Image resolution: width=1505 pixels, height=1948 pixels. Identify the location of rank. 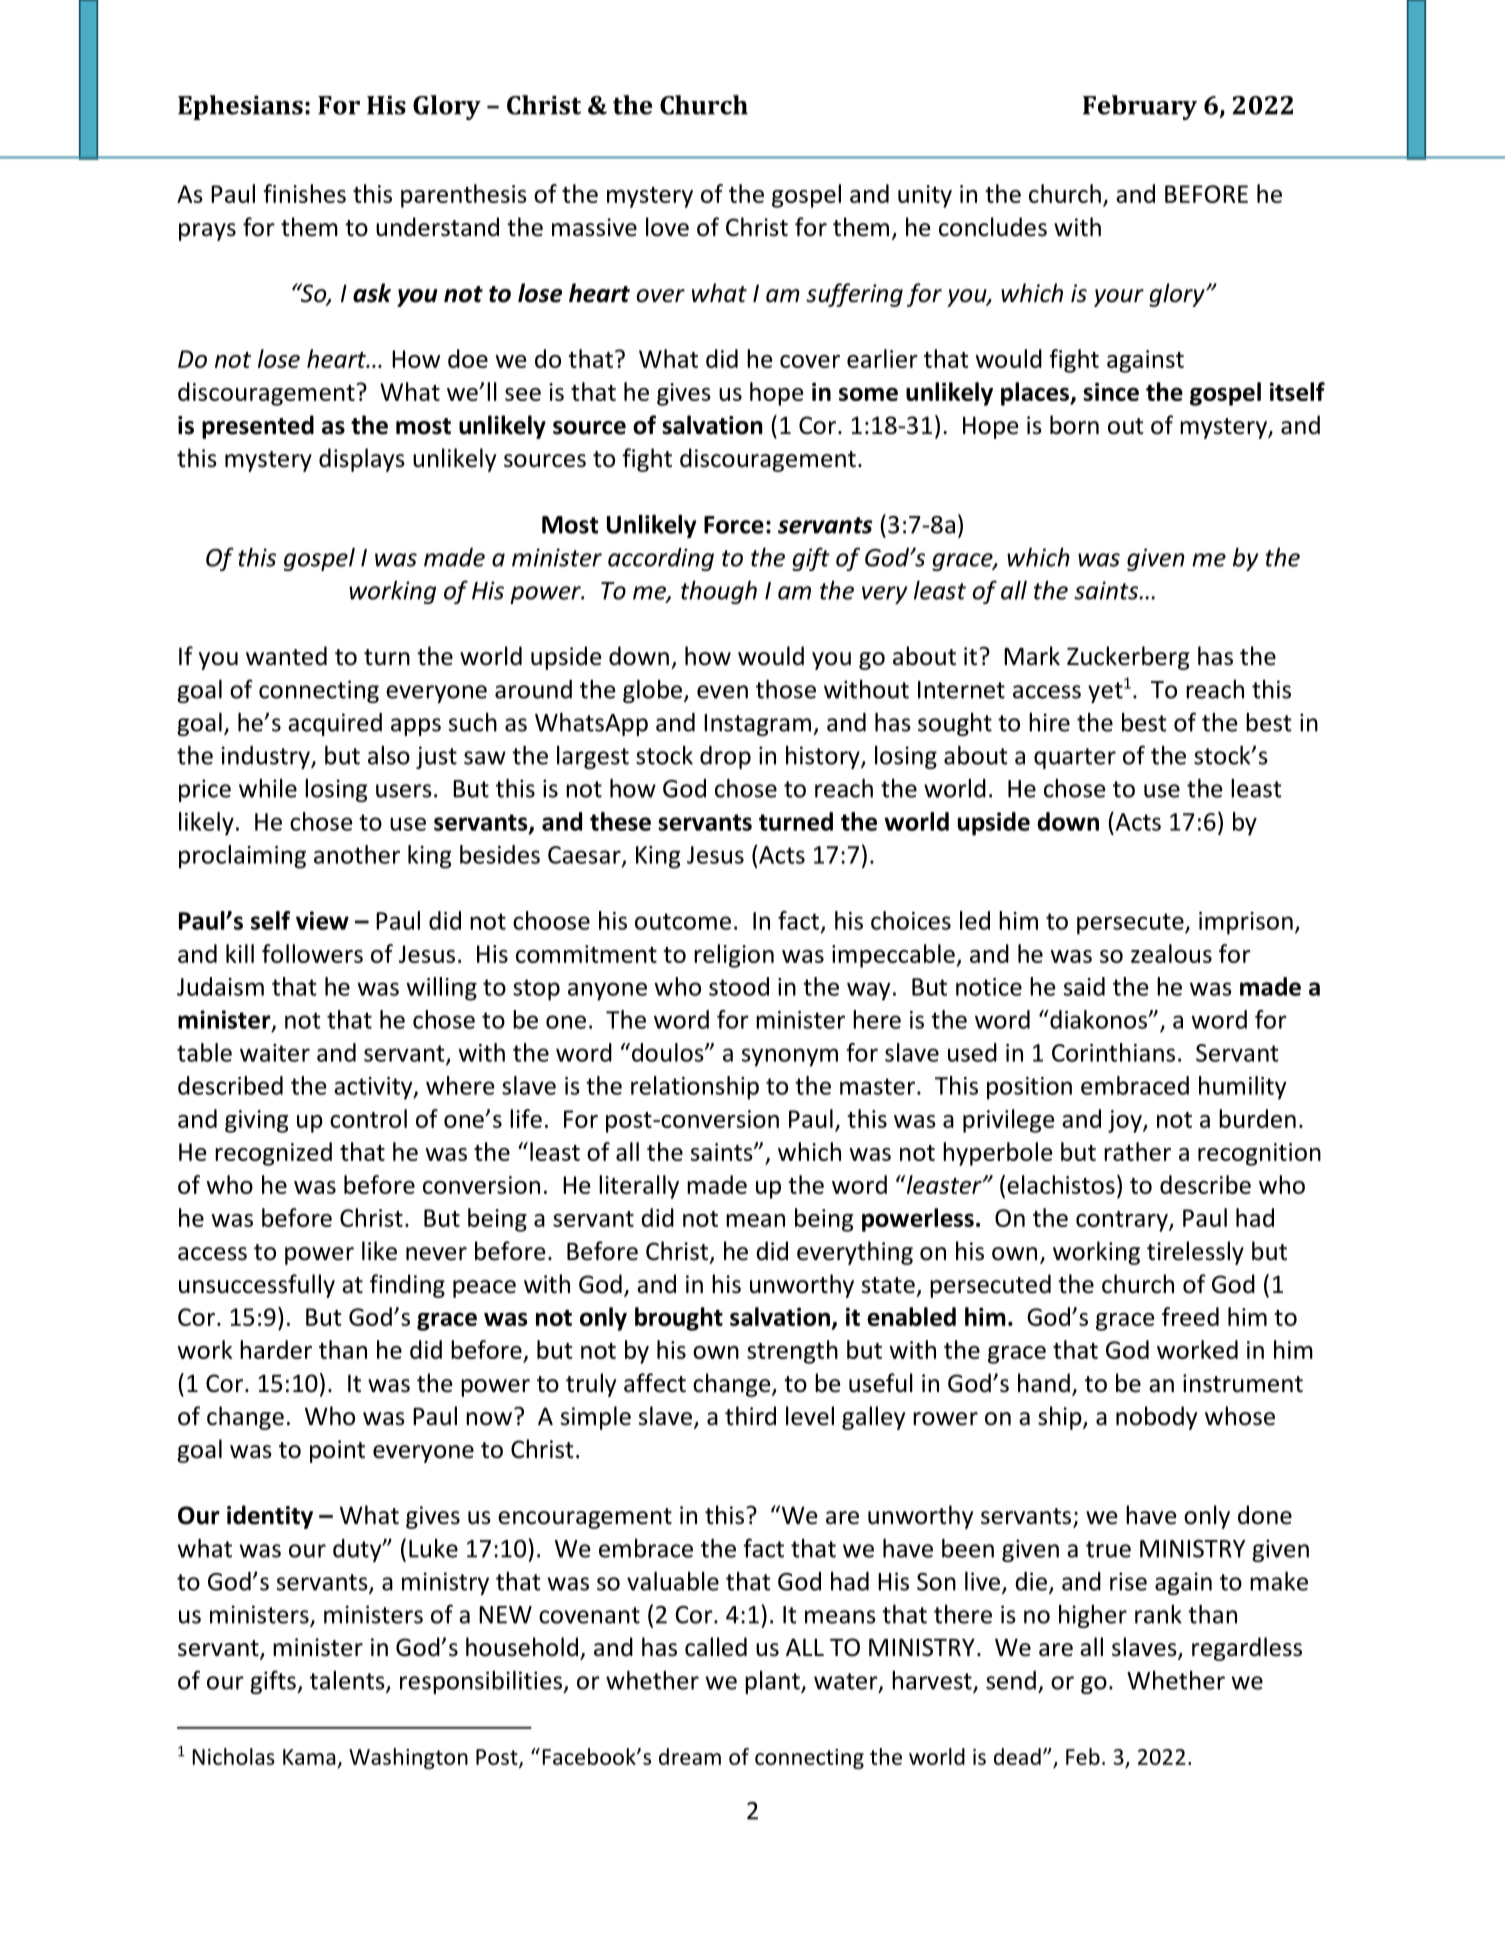
(1158, 1614).
